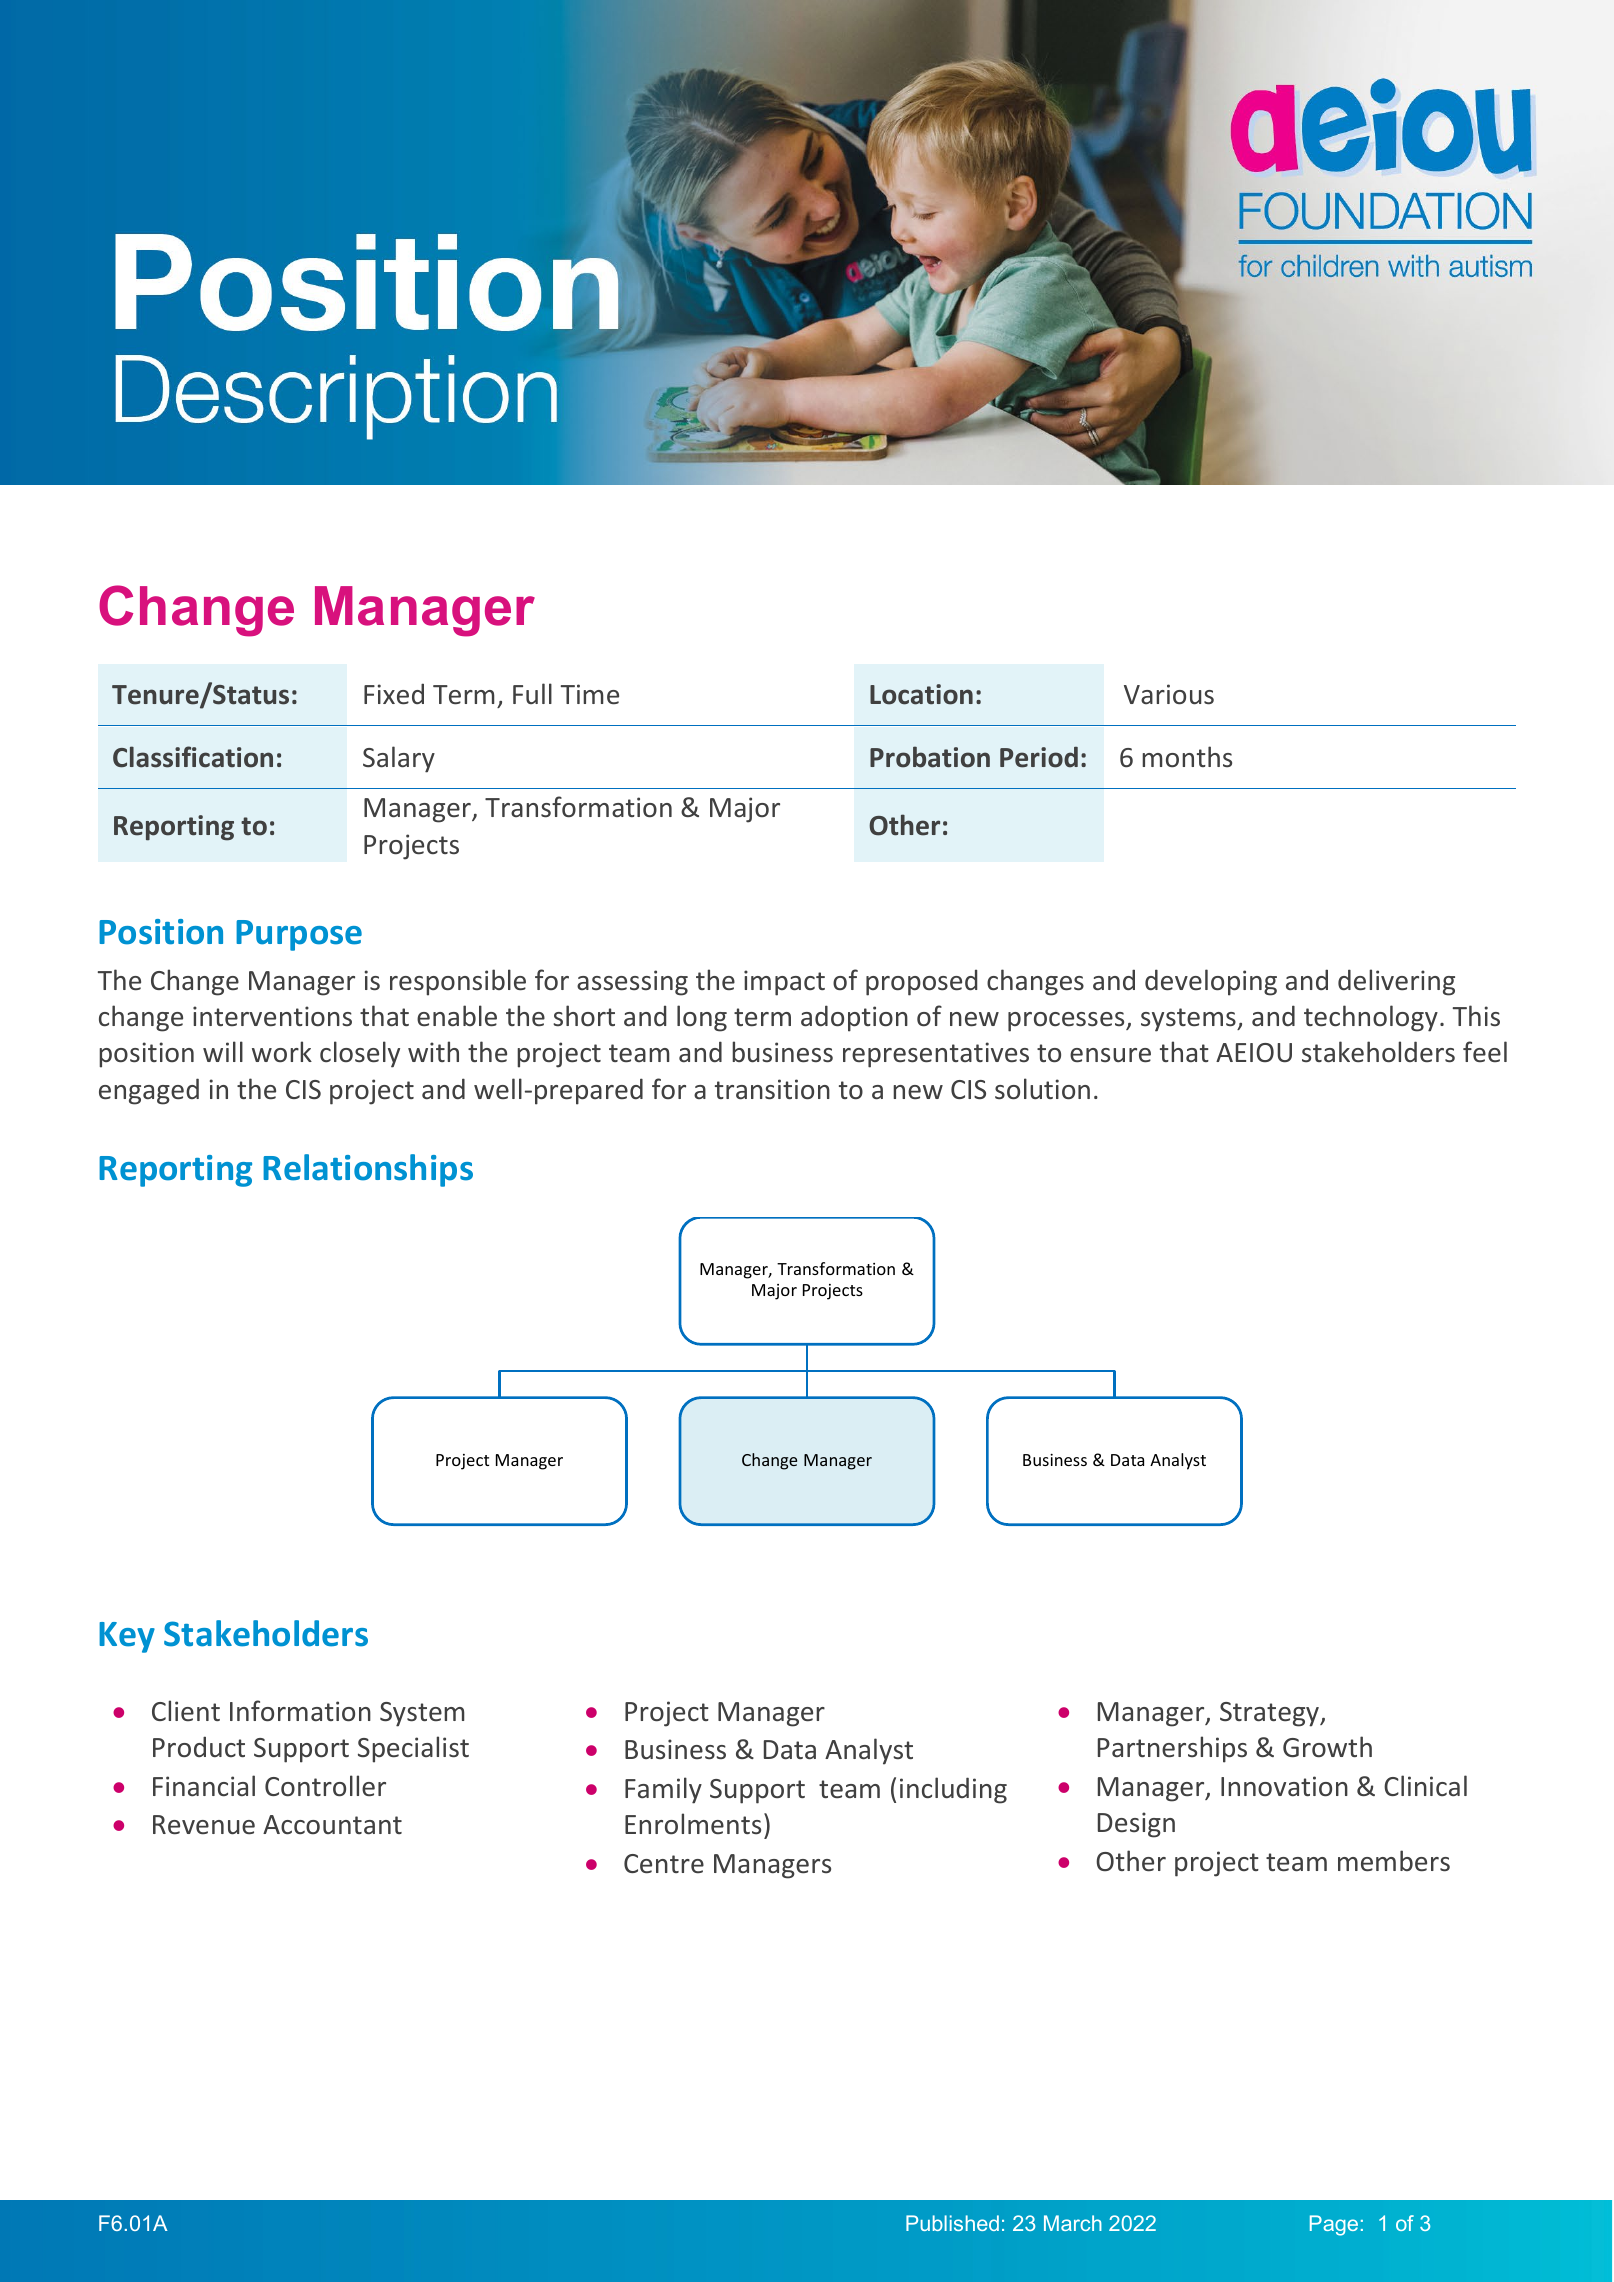 The width and height of the screenshot is (1614, 2282). What do you see at coordinates (952, 2223) in the screenshot?
I see `Published` at bounding box center [952, 2223].
